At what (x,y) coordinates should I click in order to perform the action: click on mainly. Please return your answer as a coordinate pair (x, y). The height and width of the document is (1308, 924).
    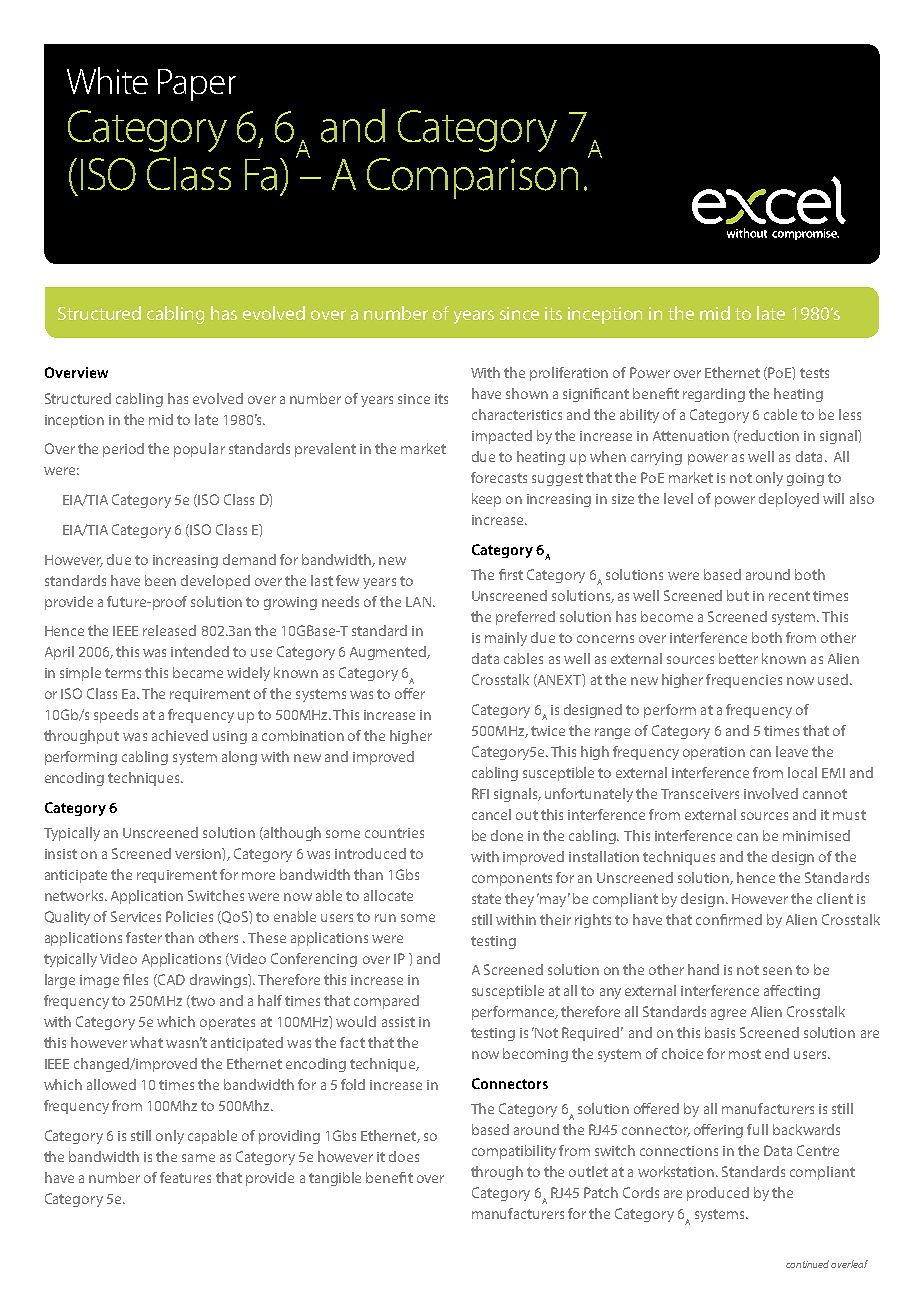
    Looking at the image, I should click on (506, 639).
